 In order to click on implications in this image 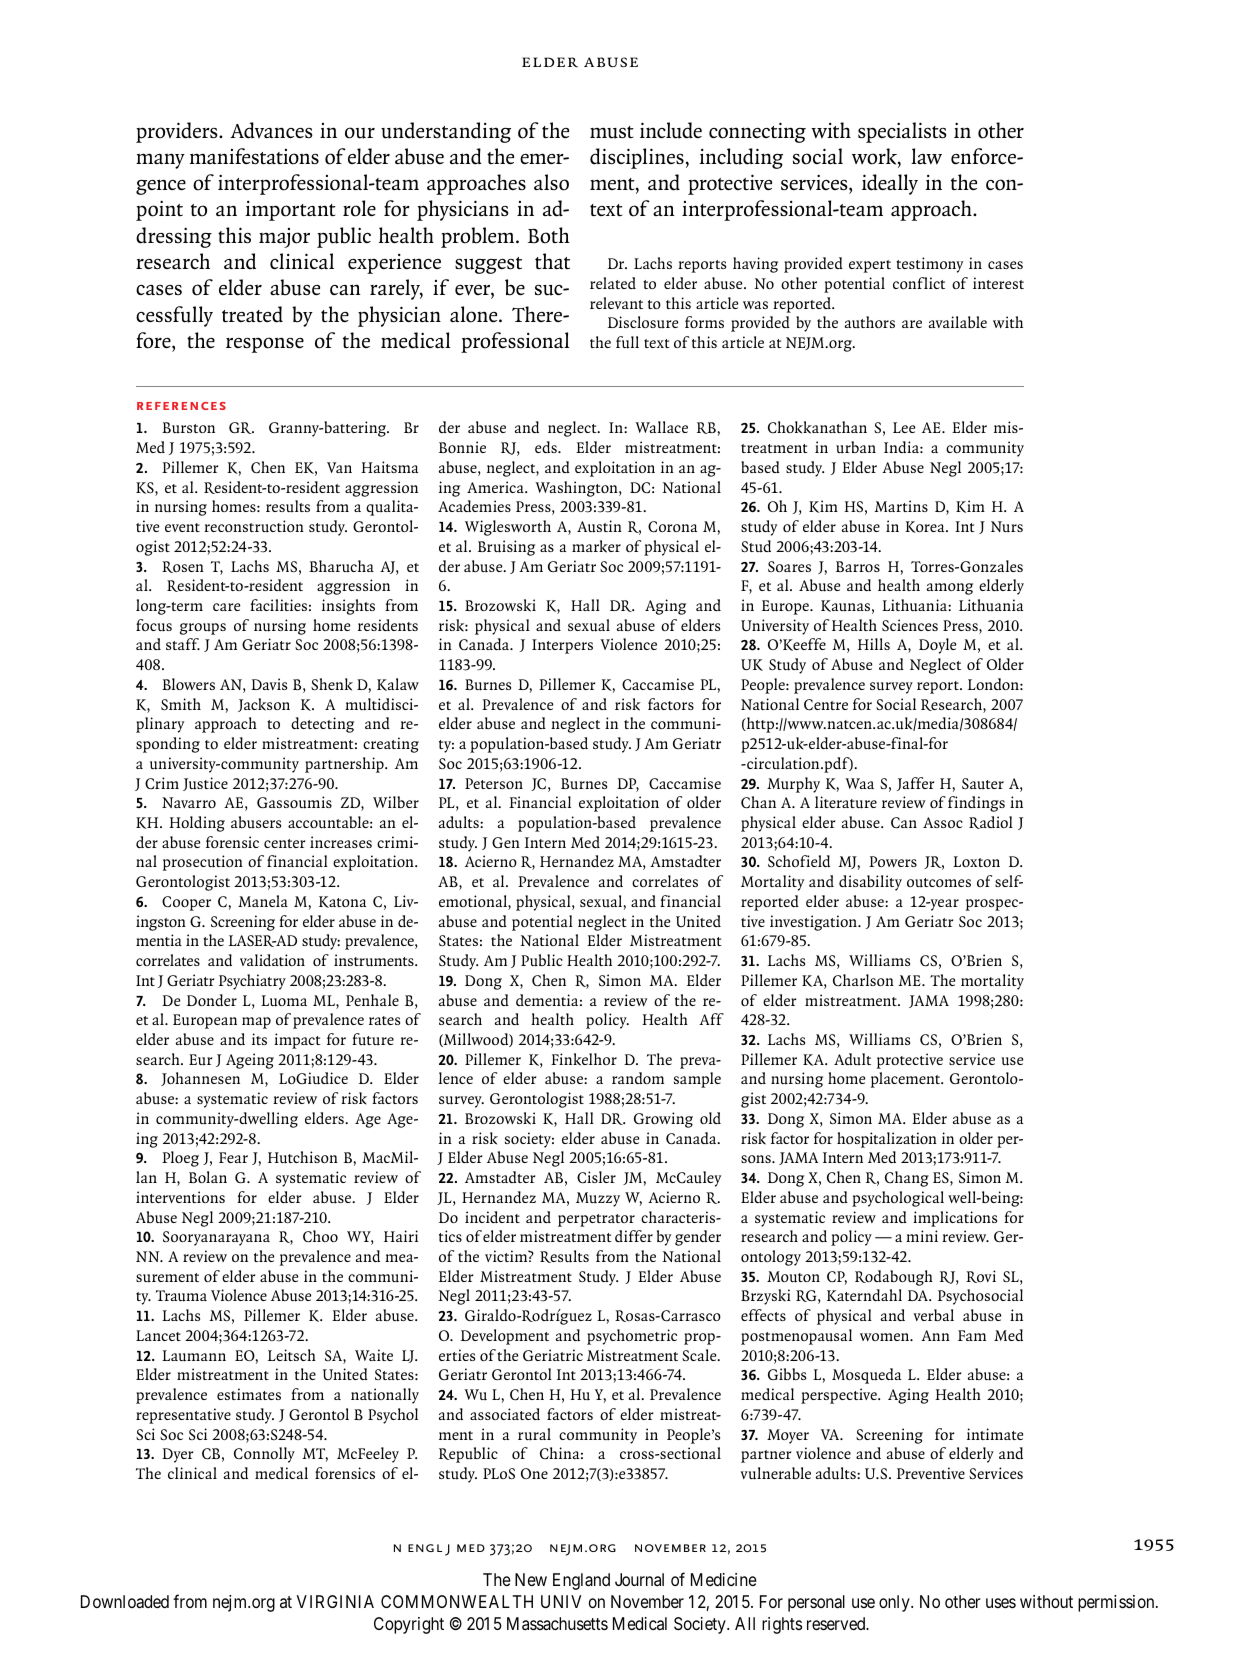, I will do `click(955, 1219)`.
